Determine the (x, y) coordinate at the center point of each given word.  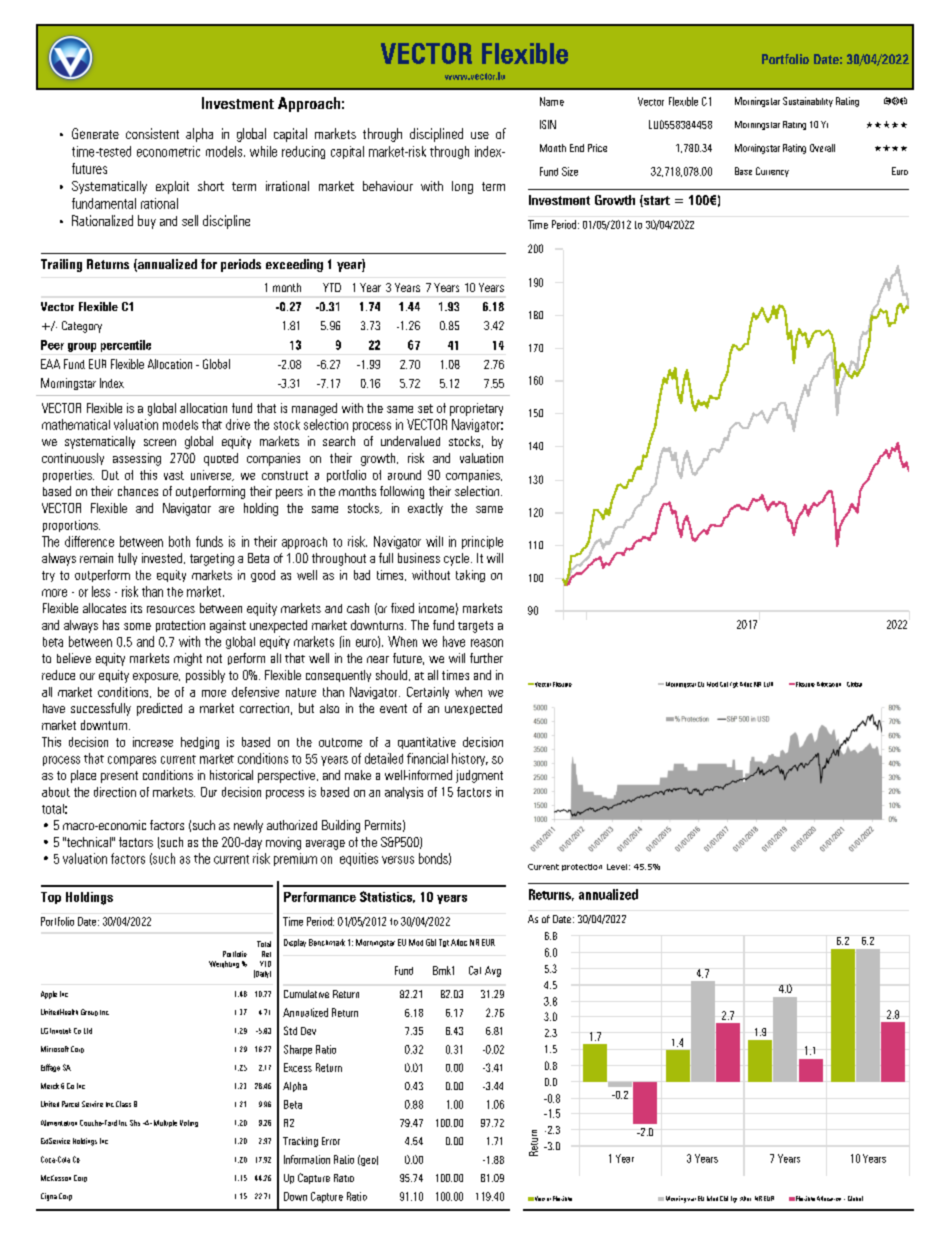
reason (487, 643)
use (480, 135)
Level (617, 867)
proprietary (476, 409)
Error (331, 1141)
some (137, 626)
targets (475, 627)
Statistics (387, 897)
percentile (126, 346)
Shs (135, 1123)
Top (51, 898)
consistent (152, 133)
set (425, 408)
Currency (772, 172)
